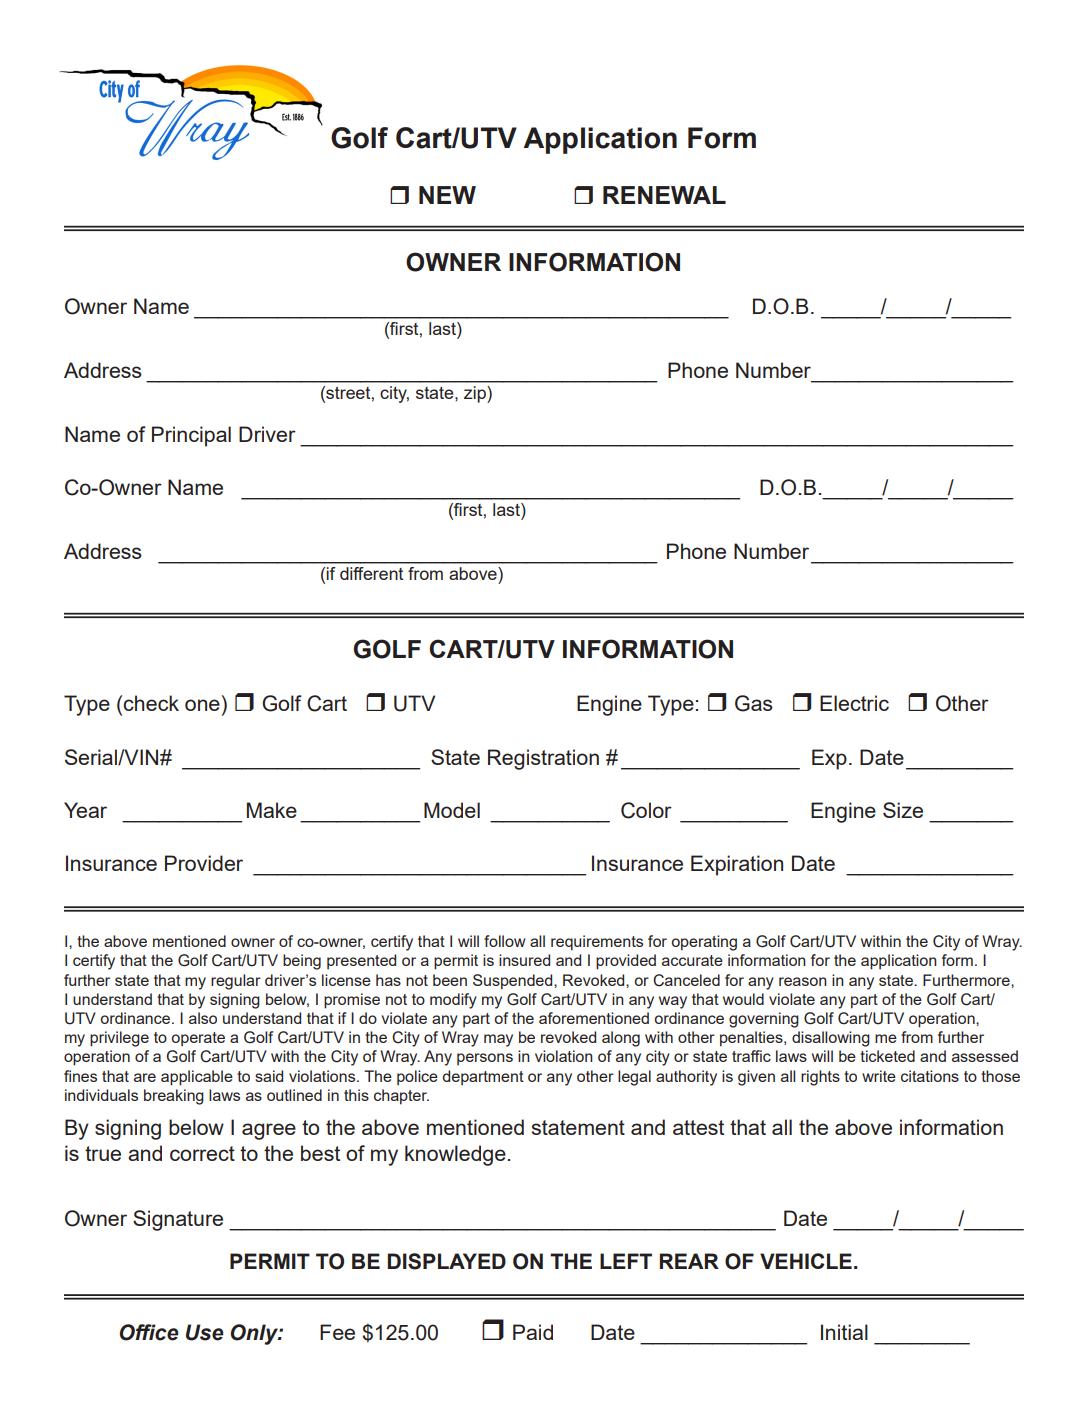  I want to click on different, so click(371, 573).
